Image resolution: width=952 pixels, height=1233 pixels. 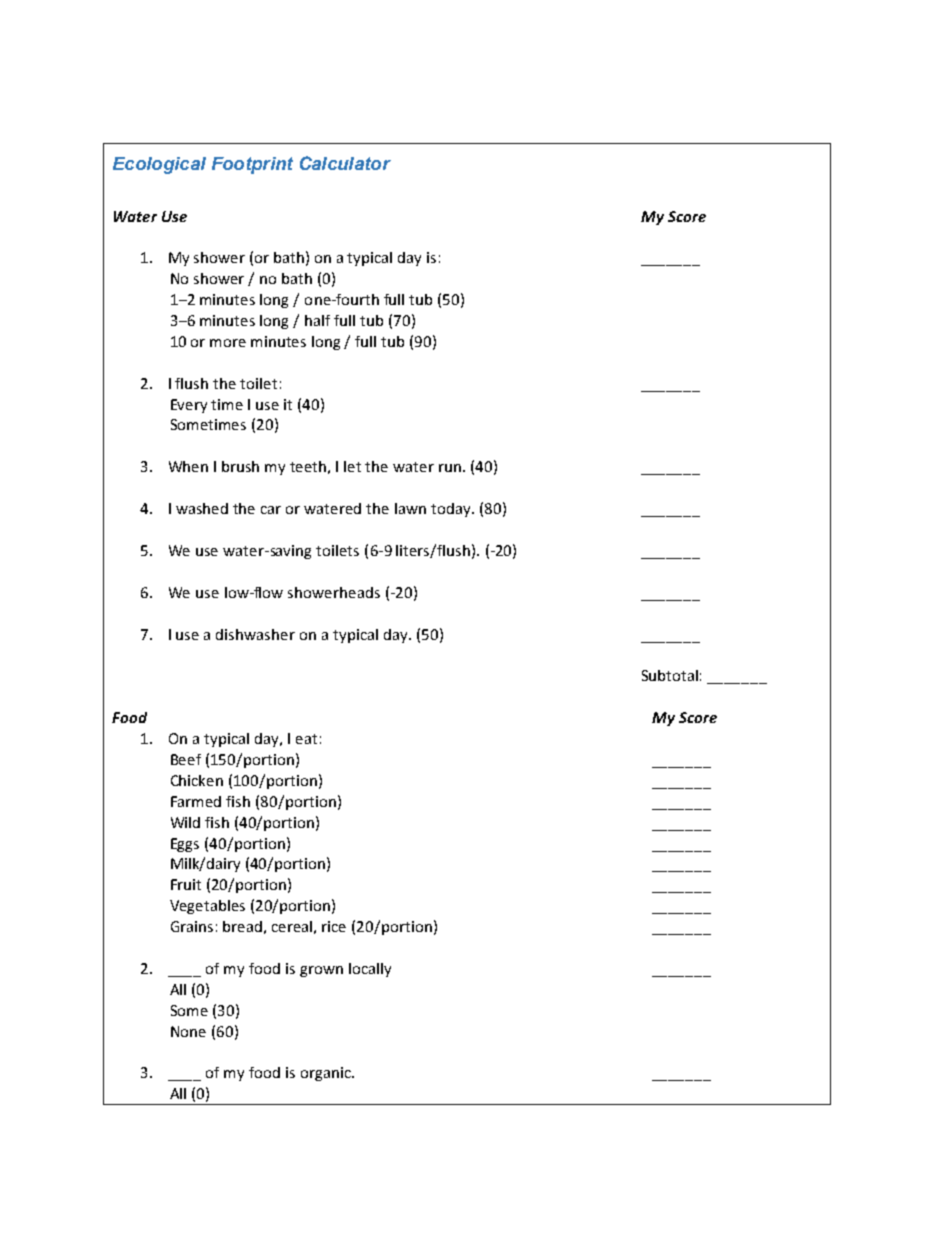 What do you see at coordinates (450, 468) in the screenshot?
I see `run` at bounding box center [450, 468].
